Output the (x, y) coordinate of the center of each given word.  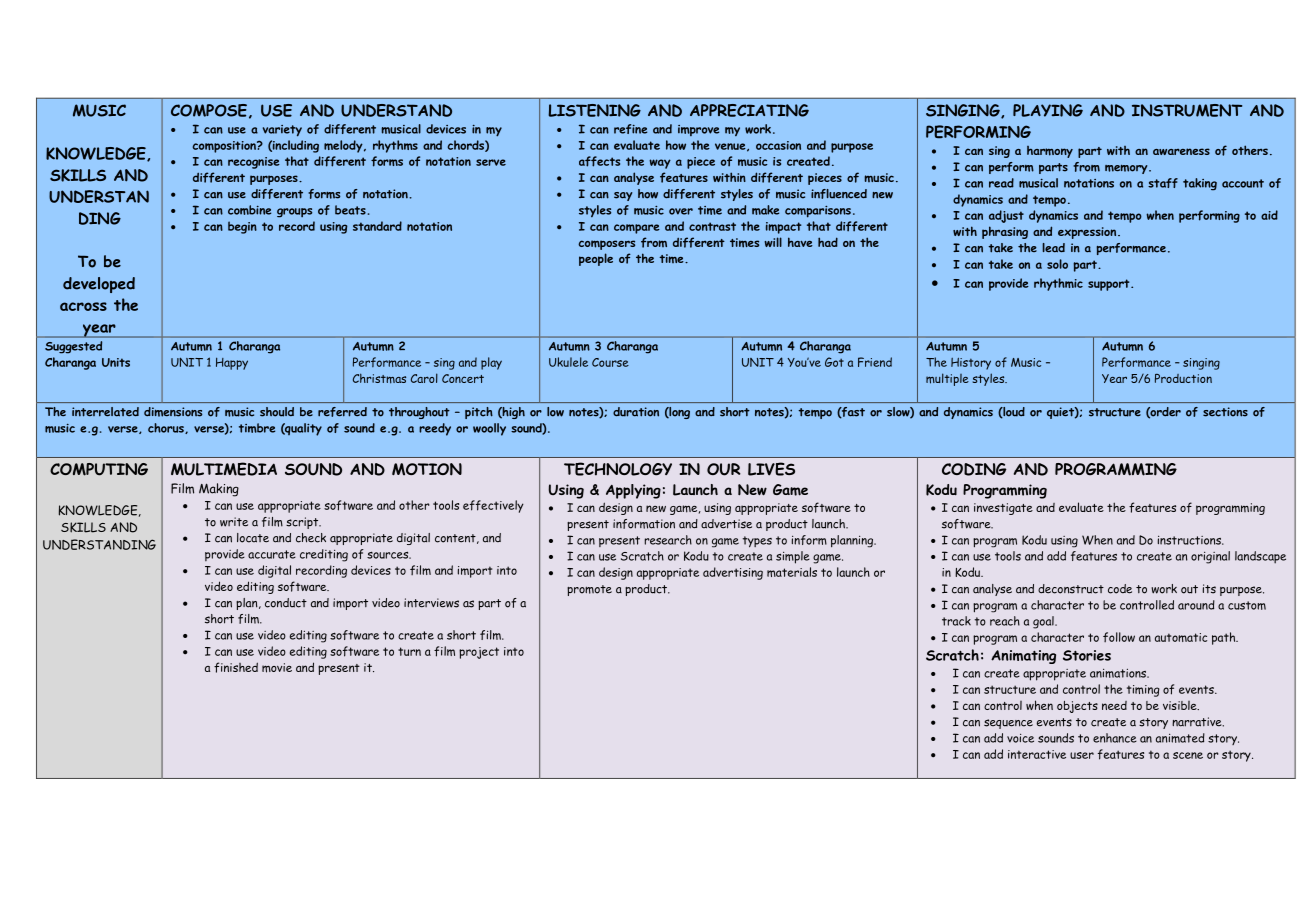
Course (610, 362)
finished (236, 667)
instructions (1190, 540)
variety (282, 131)
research (668, 540)
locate (253, 538)
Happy (232, 363)
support (1110, 285)
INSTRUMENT (1187, 110)
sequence (1008, 724)
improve (698, 130)
